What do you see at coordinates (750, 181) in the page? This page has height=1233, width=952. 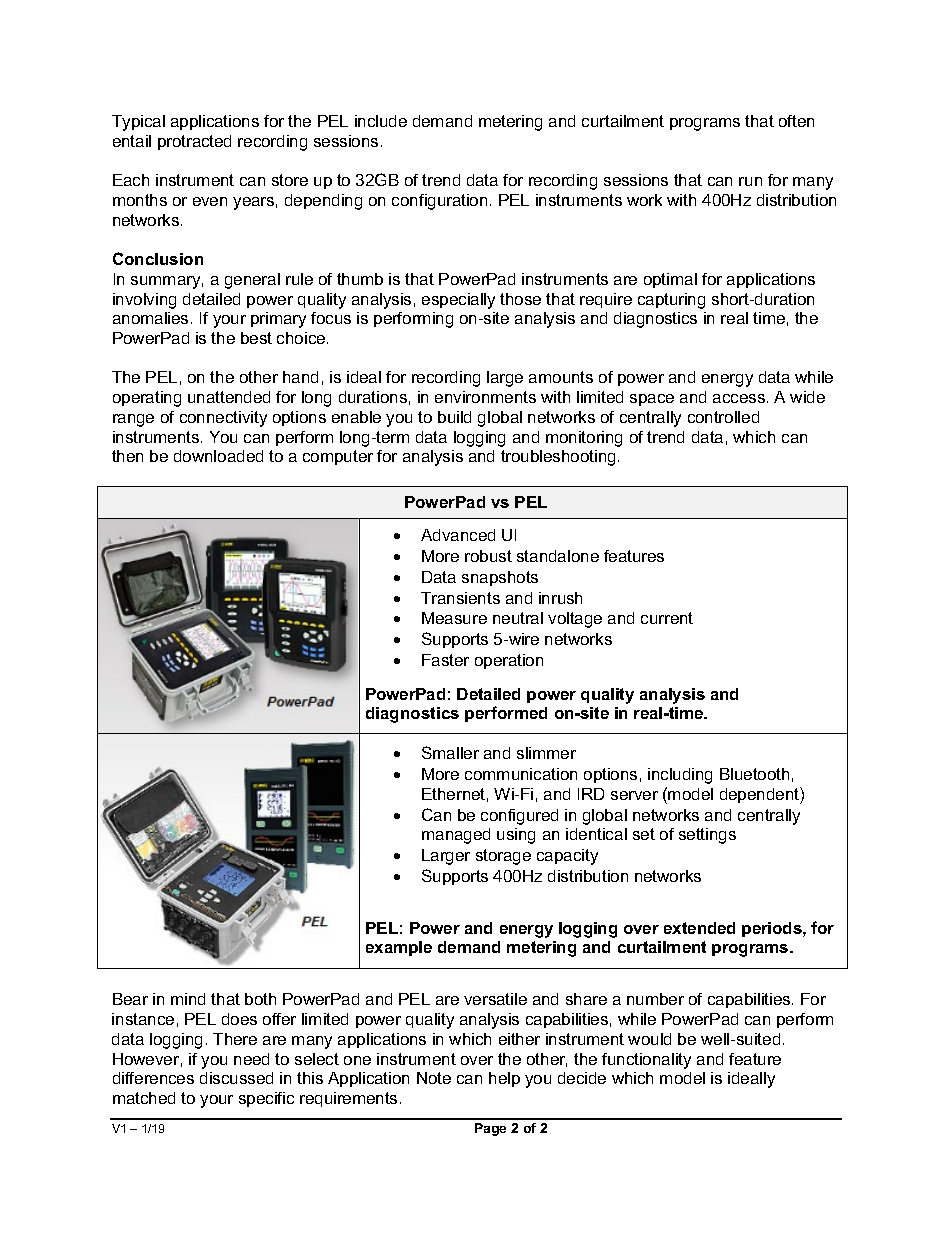 I see `run` at bounding box center [750, 181].
